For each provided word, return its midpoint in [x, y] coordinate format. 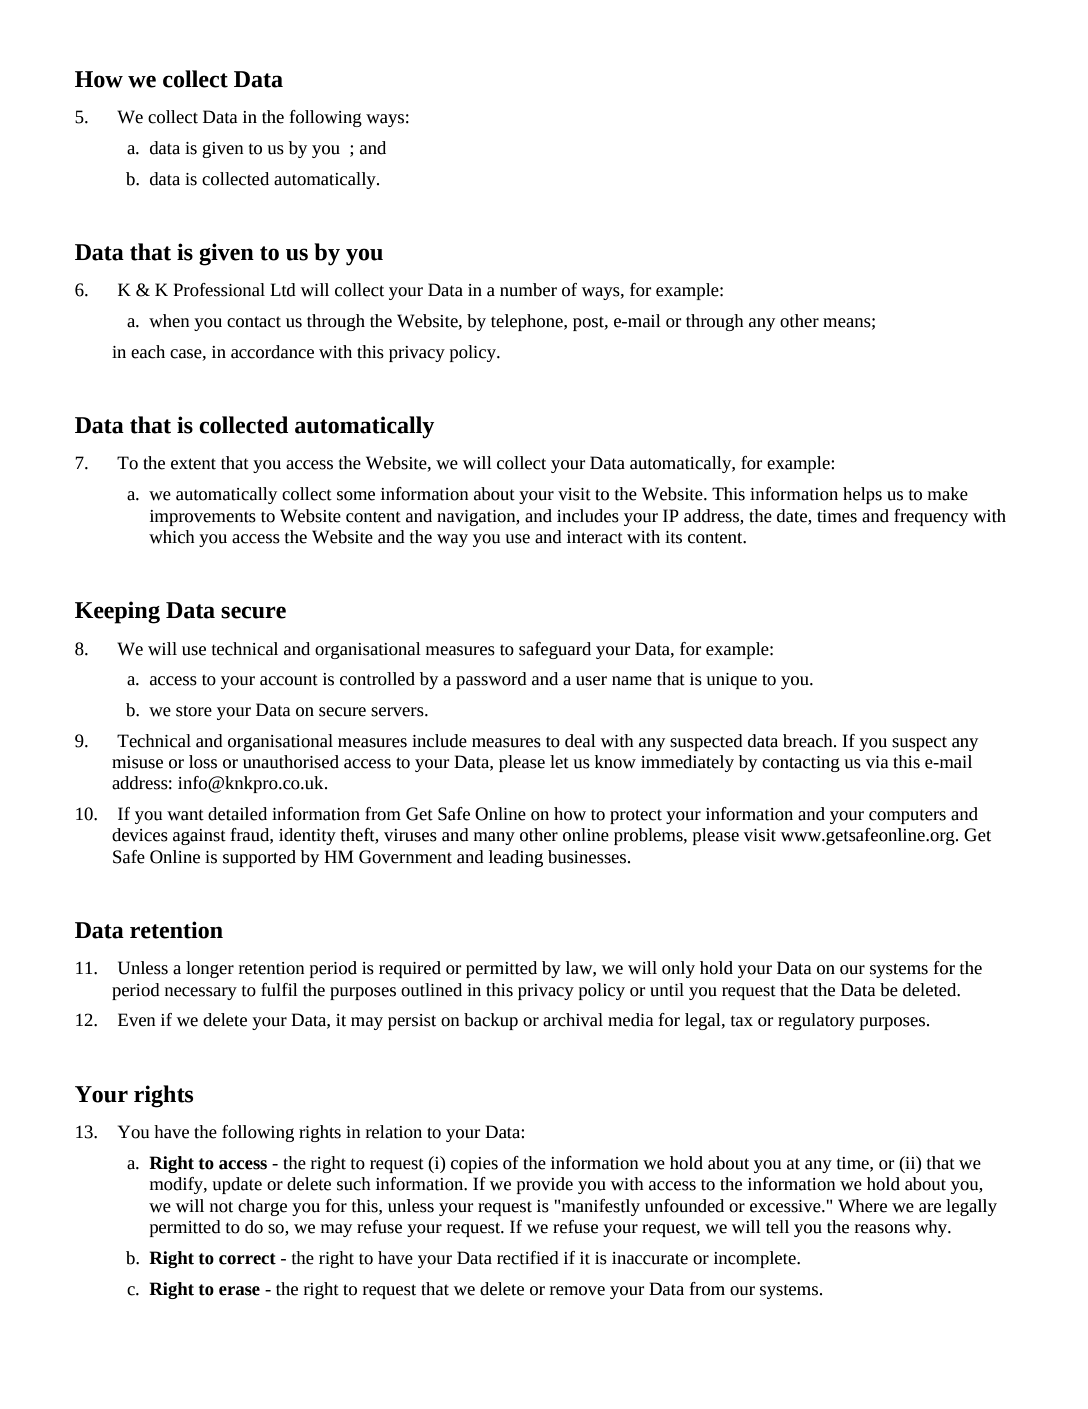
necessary [201, 993]
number [528, 290]
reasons [882, 1229]
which [172, 537]
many [494, 838]
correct [247, 1259]
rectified [528, 1258]
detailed [237, 814]
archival [573, 1020]
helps [862, 495]
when [169, 321]
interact [595, 537]
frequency [931, 517]
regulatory [816, 1021]
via [877, 762]
